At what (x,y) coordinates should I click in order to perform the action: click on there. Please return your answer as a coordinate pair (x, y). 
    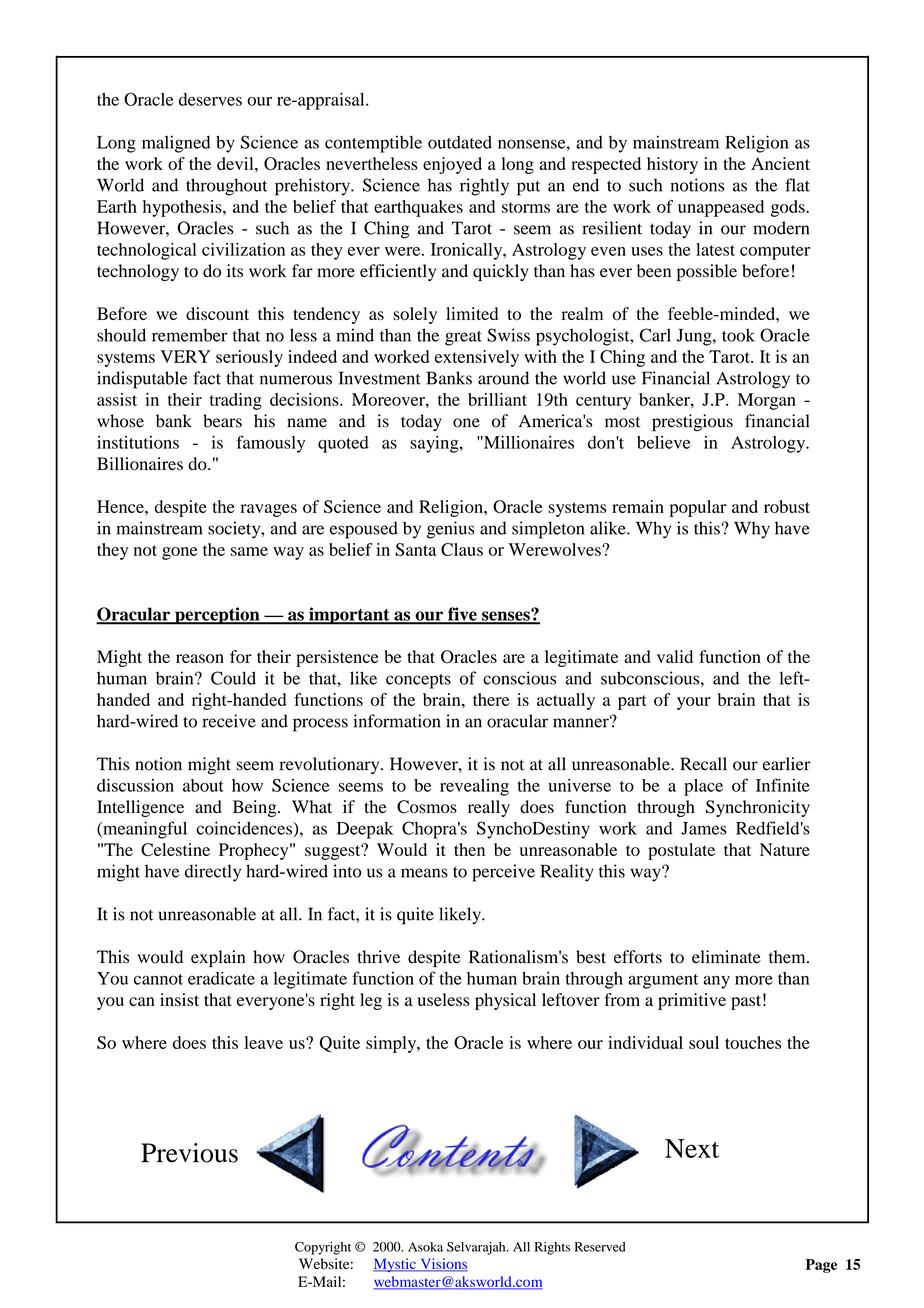
    Looking at the image, I should click on (491, 699).
